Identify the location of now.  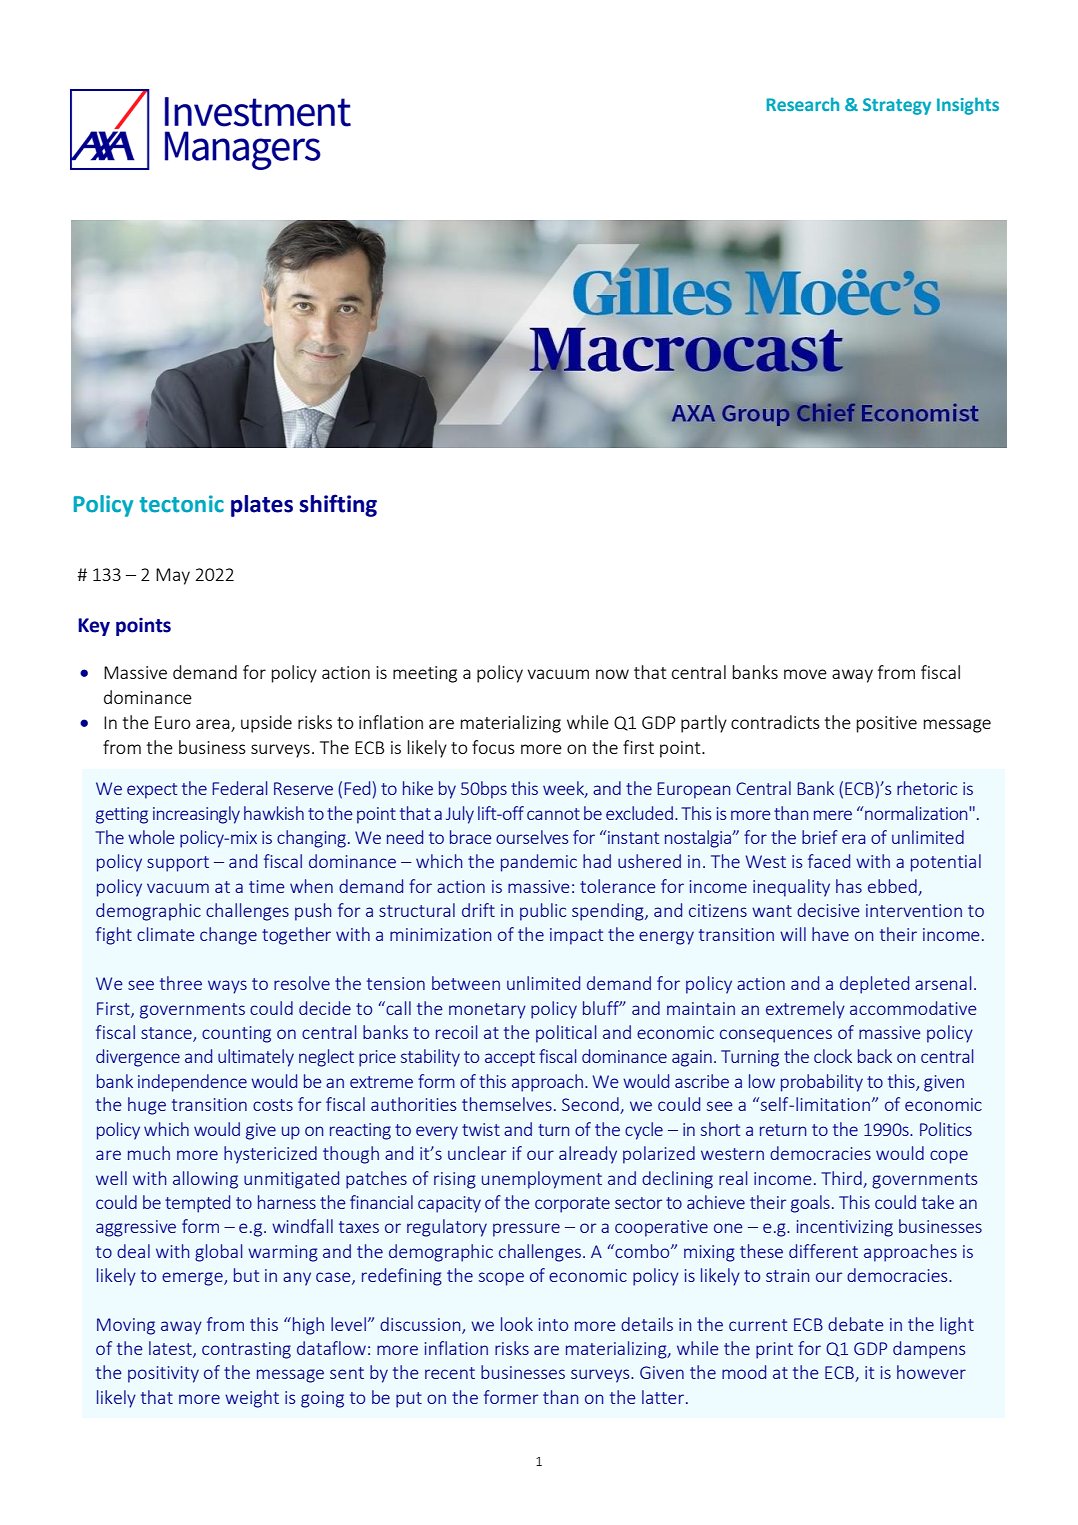
(612, 674).
